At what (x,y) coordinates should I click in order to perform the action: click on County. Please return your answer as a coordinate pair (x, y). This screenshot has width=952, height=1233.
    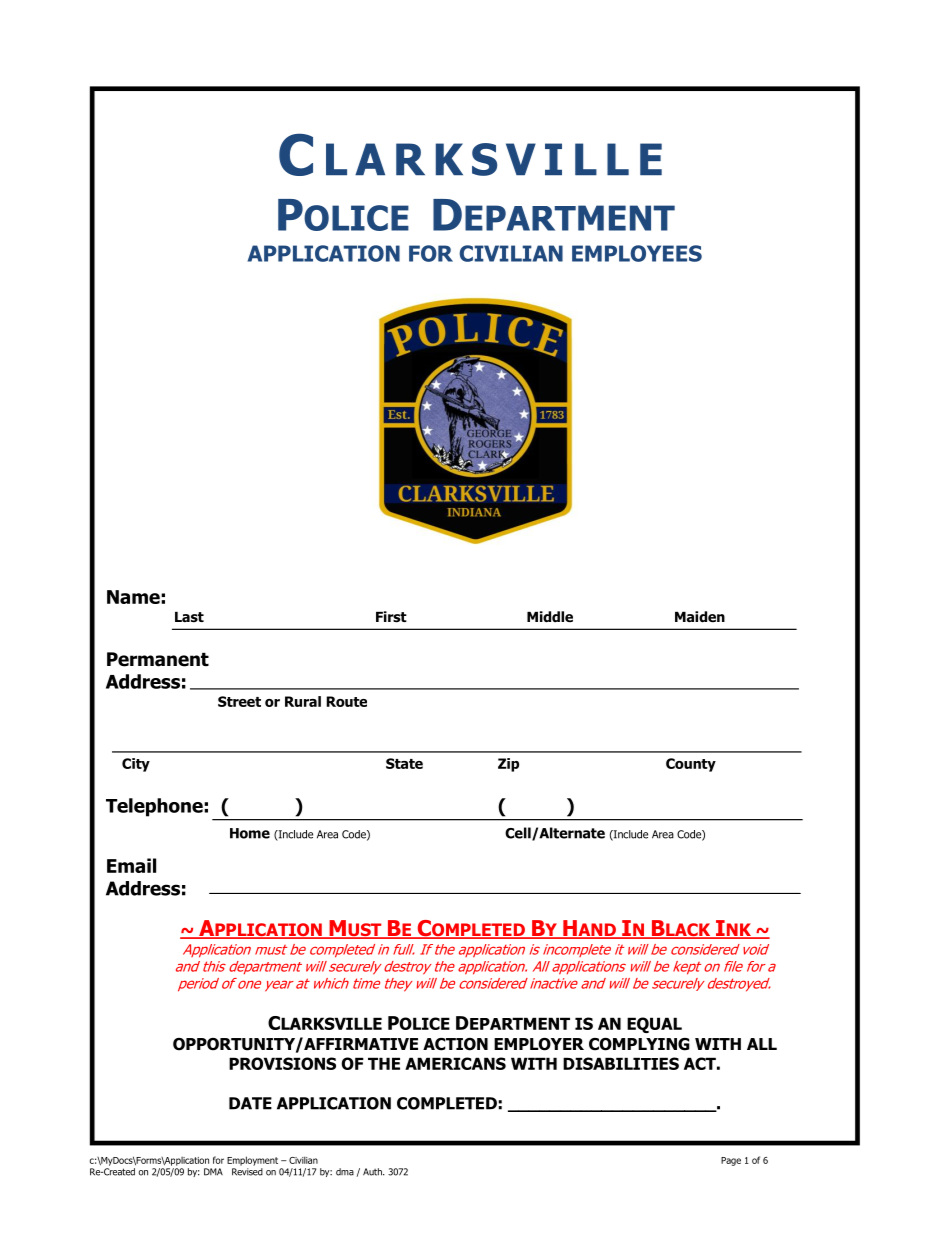
    Looking at the image, I should click on (691, 765).
